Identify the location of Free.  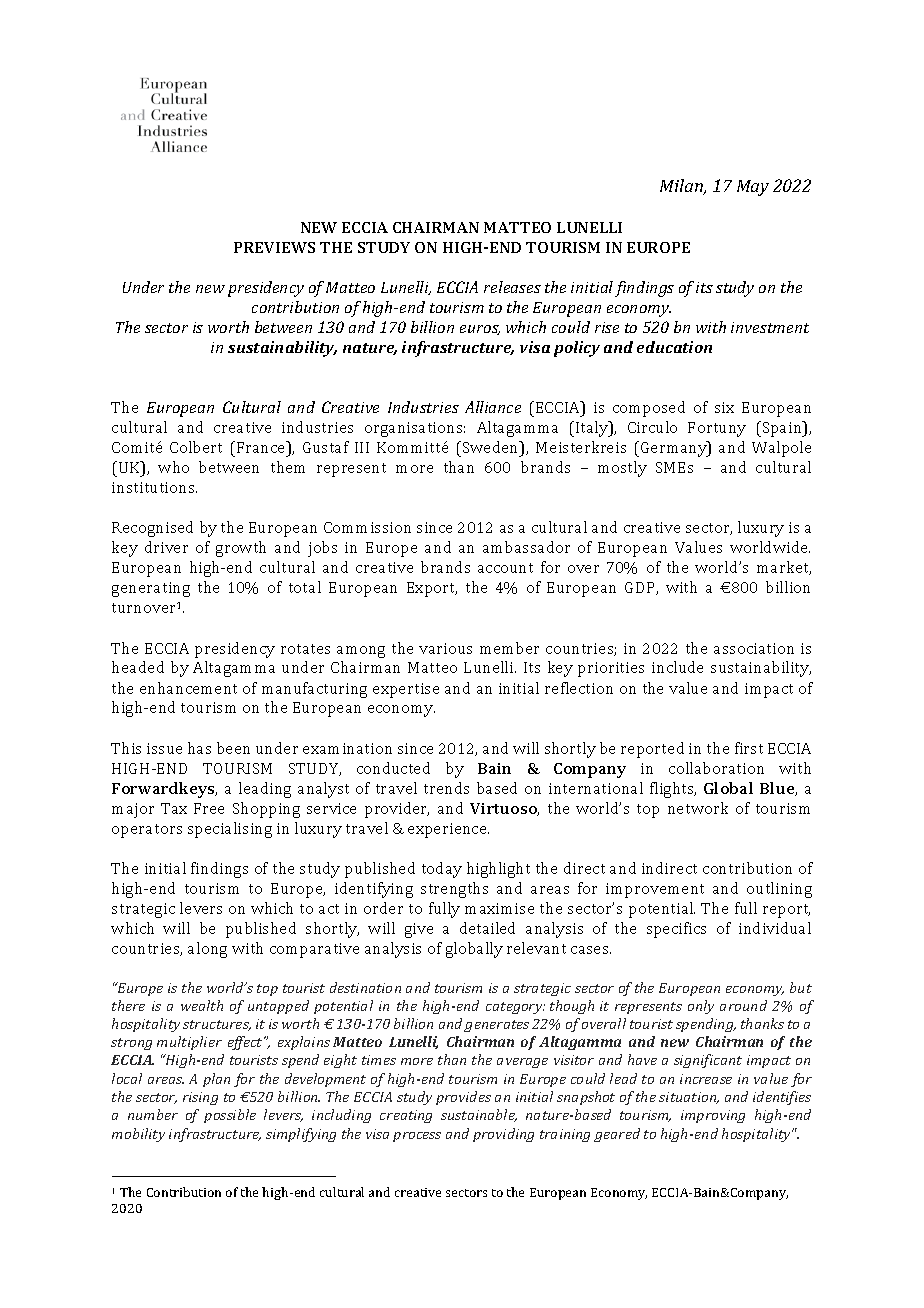
(209, 808).
